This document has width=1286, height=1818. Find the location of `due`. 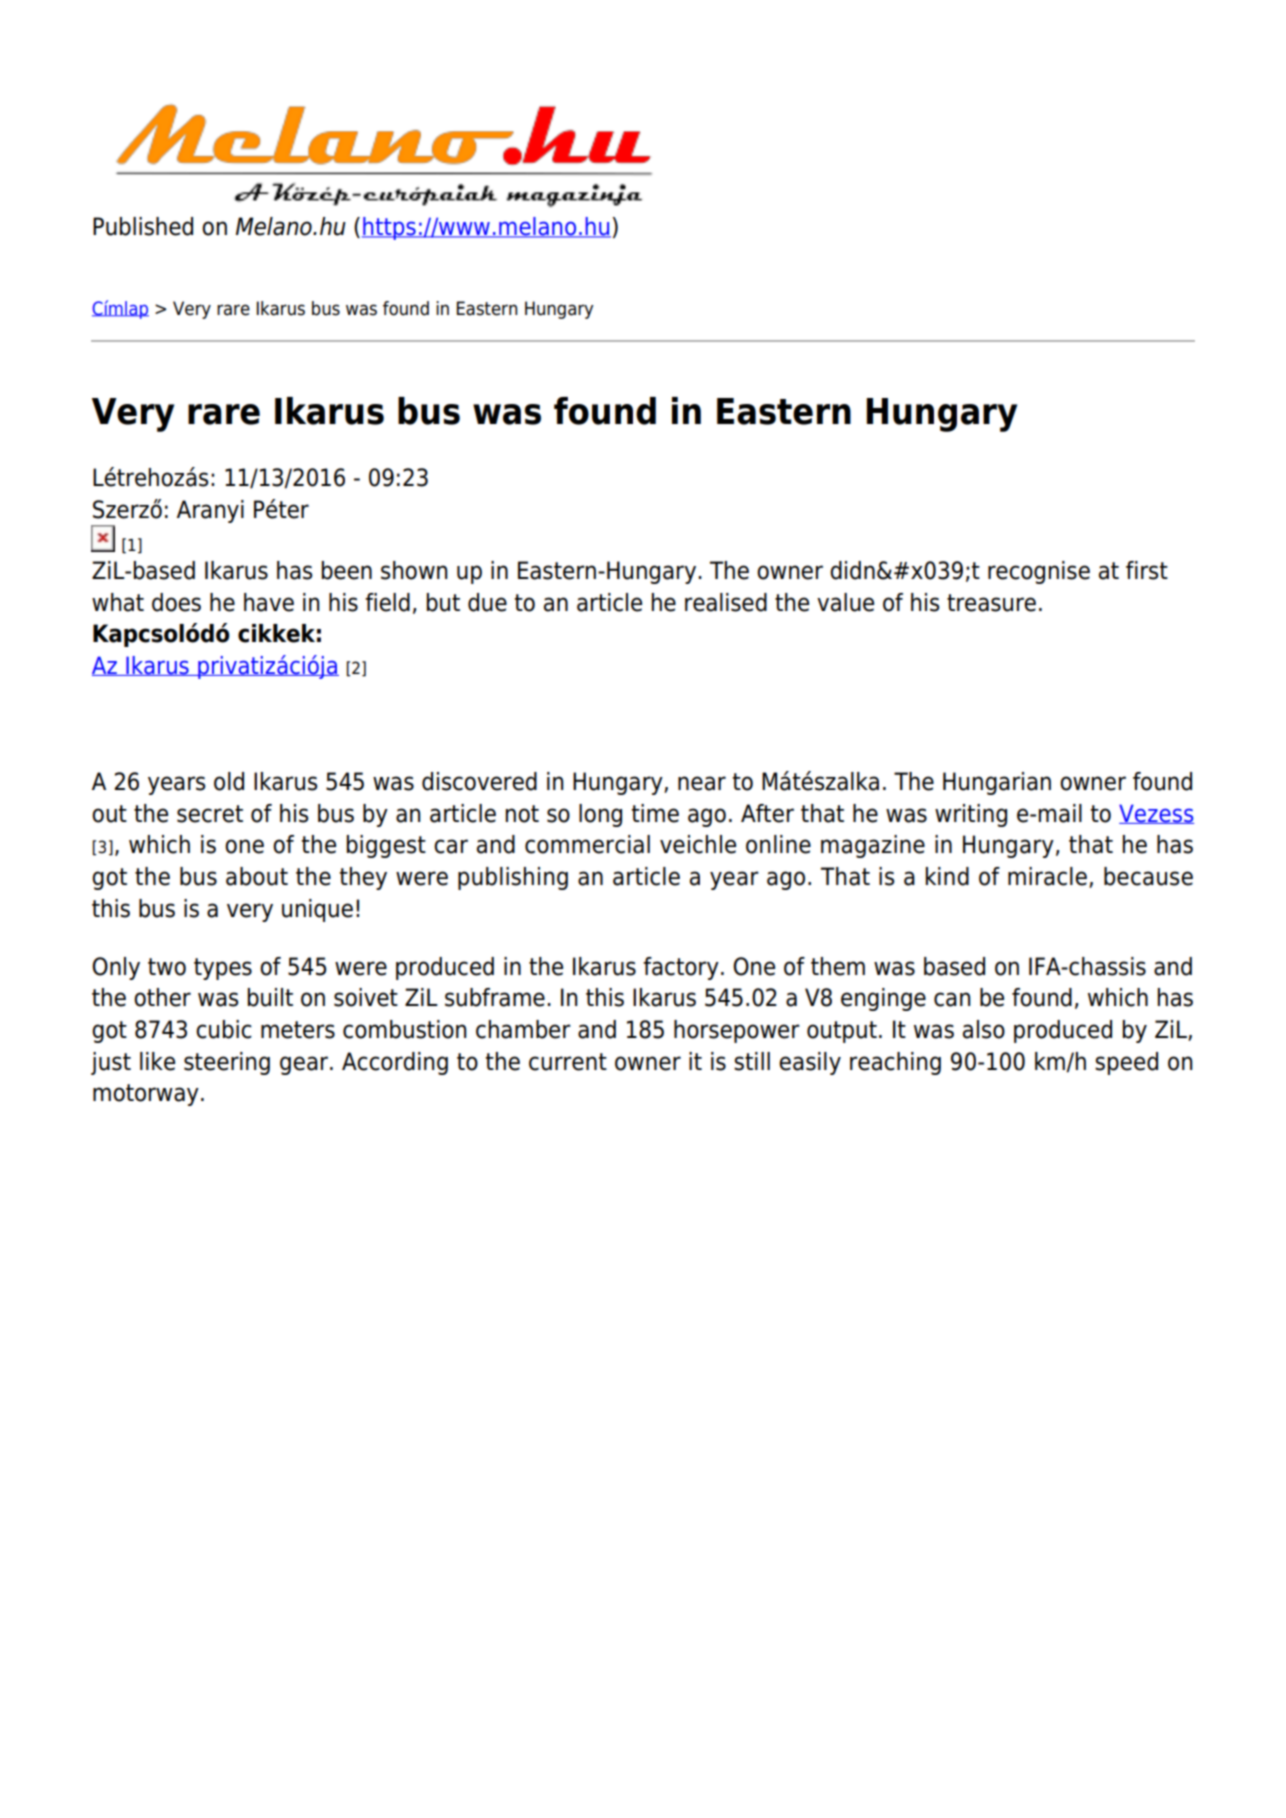

due is located at coordinates (487, 602).
